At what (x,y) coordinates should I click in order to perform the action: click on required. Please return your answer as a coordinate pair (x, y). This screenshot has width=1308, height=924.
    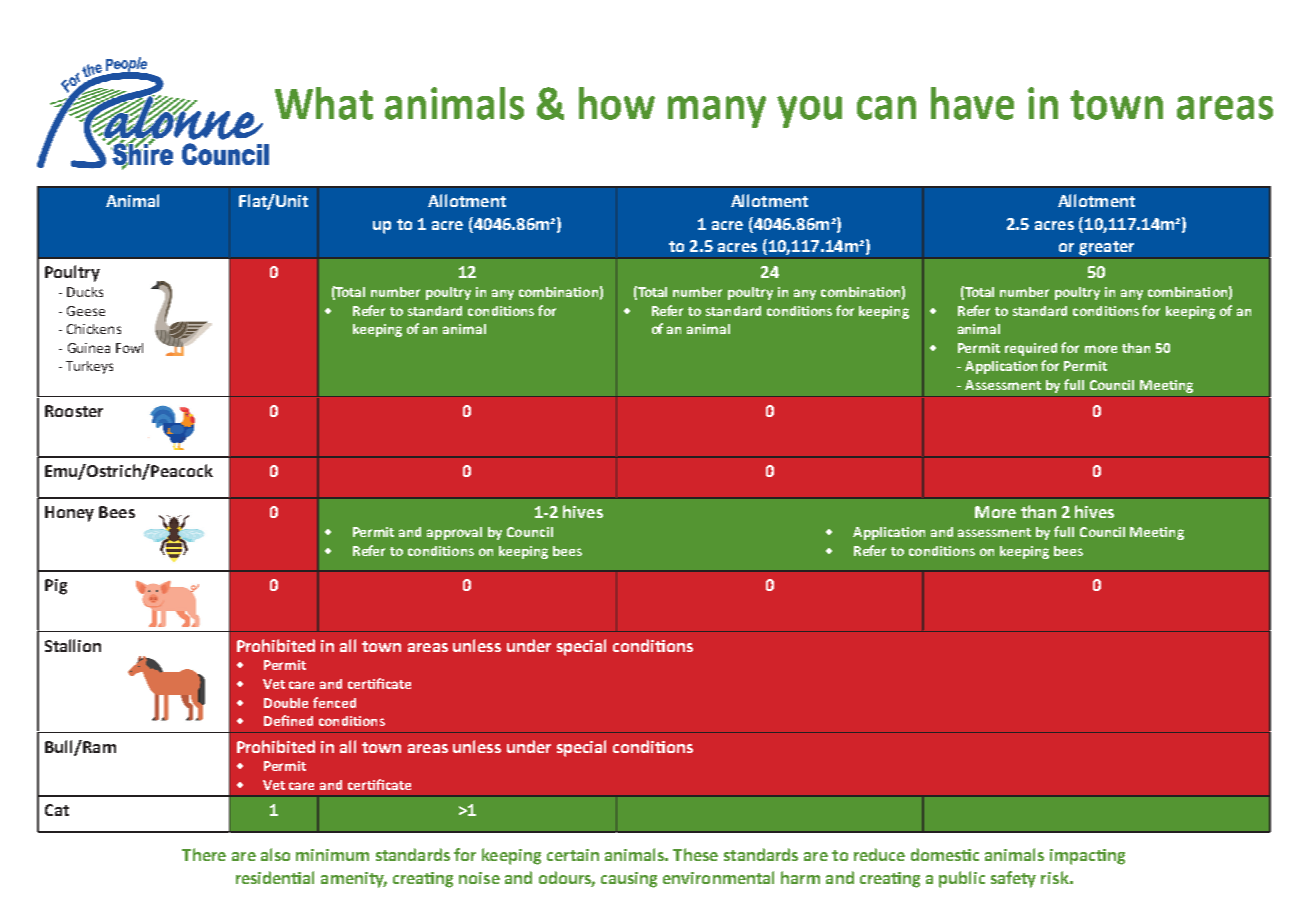
    Looking at the image, I should click on (1031, 349).
